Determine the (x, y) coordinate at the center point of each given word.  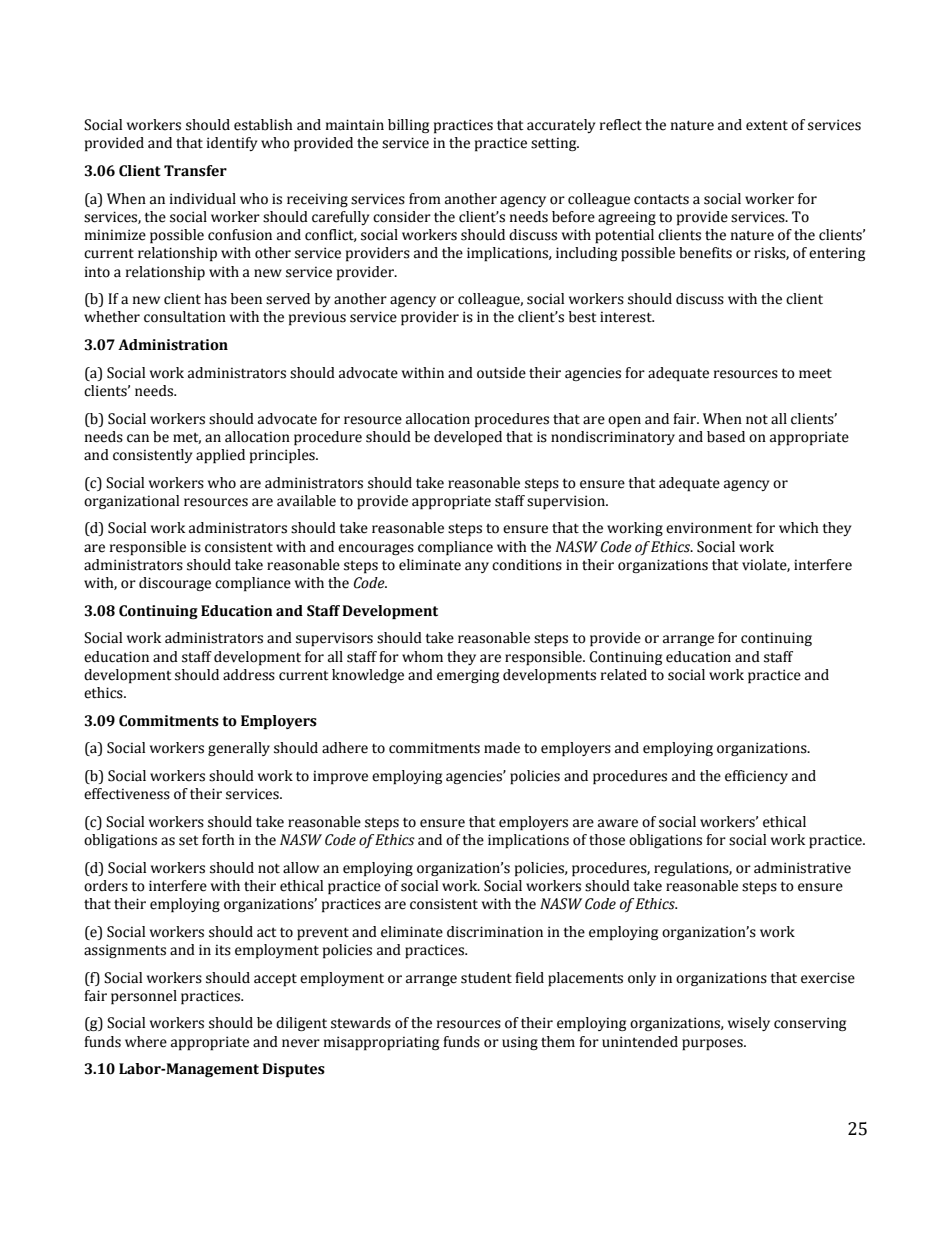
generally (239, 749)
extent (767, 125)
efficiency (756, 777)
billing (408, 126)
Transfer (195, 171)
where (146, 1042)
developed (468, 438)
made (502, 748)
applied (220, 456)
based (726, 437)
